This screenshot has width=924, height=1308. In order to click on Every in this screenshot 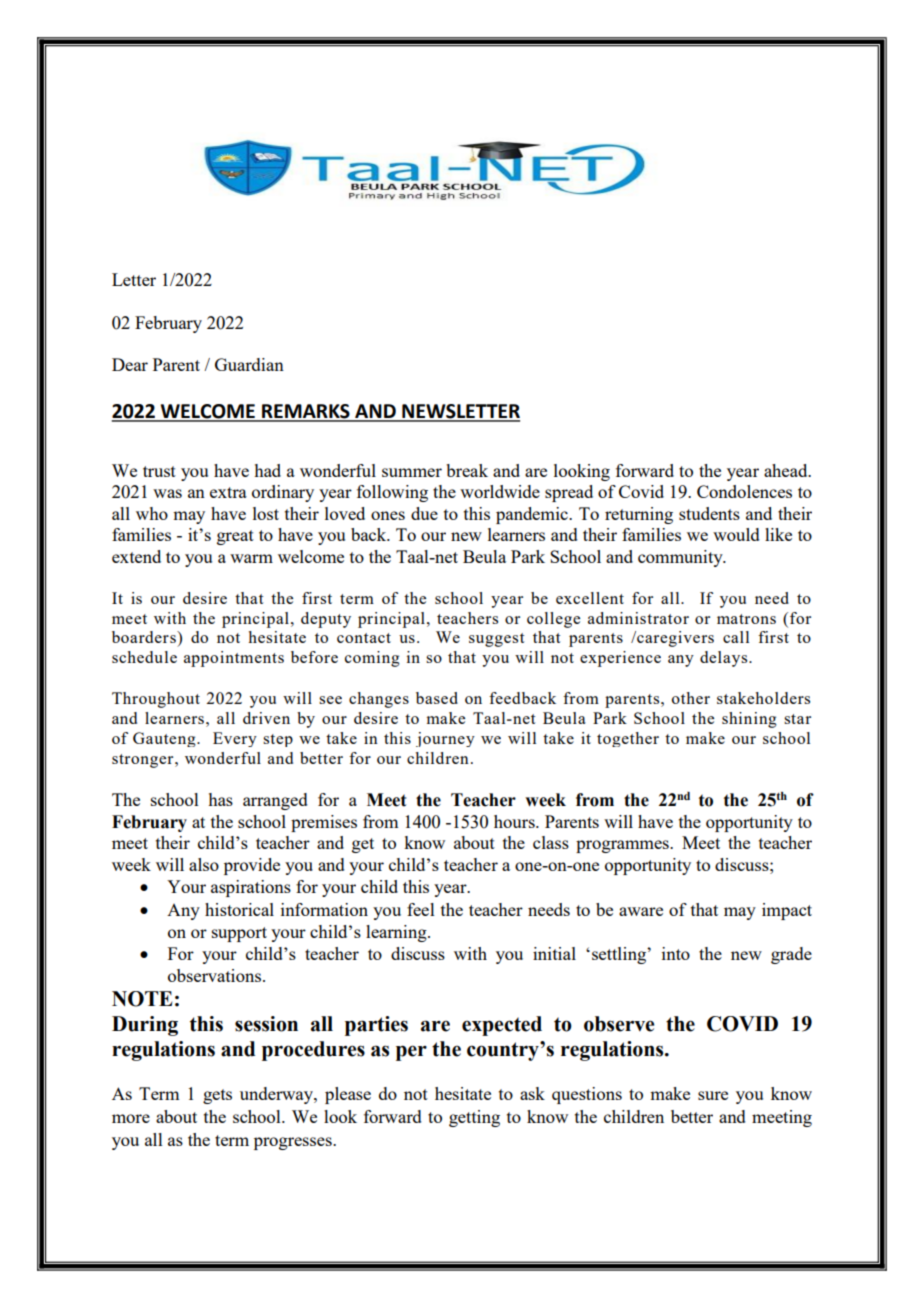, I will do `click(235, 739)`.
